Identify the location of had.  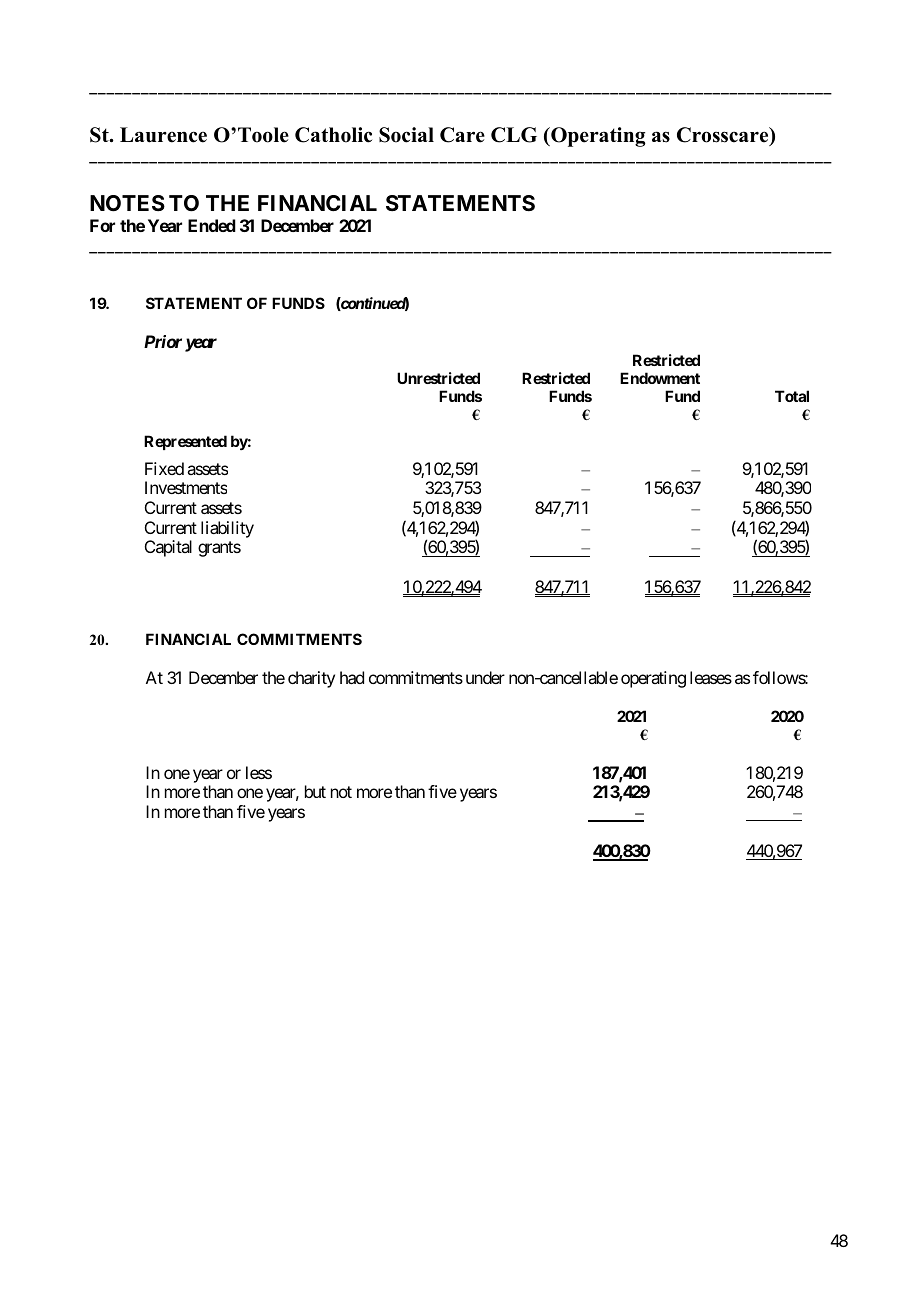
(352, 677).
